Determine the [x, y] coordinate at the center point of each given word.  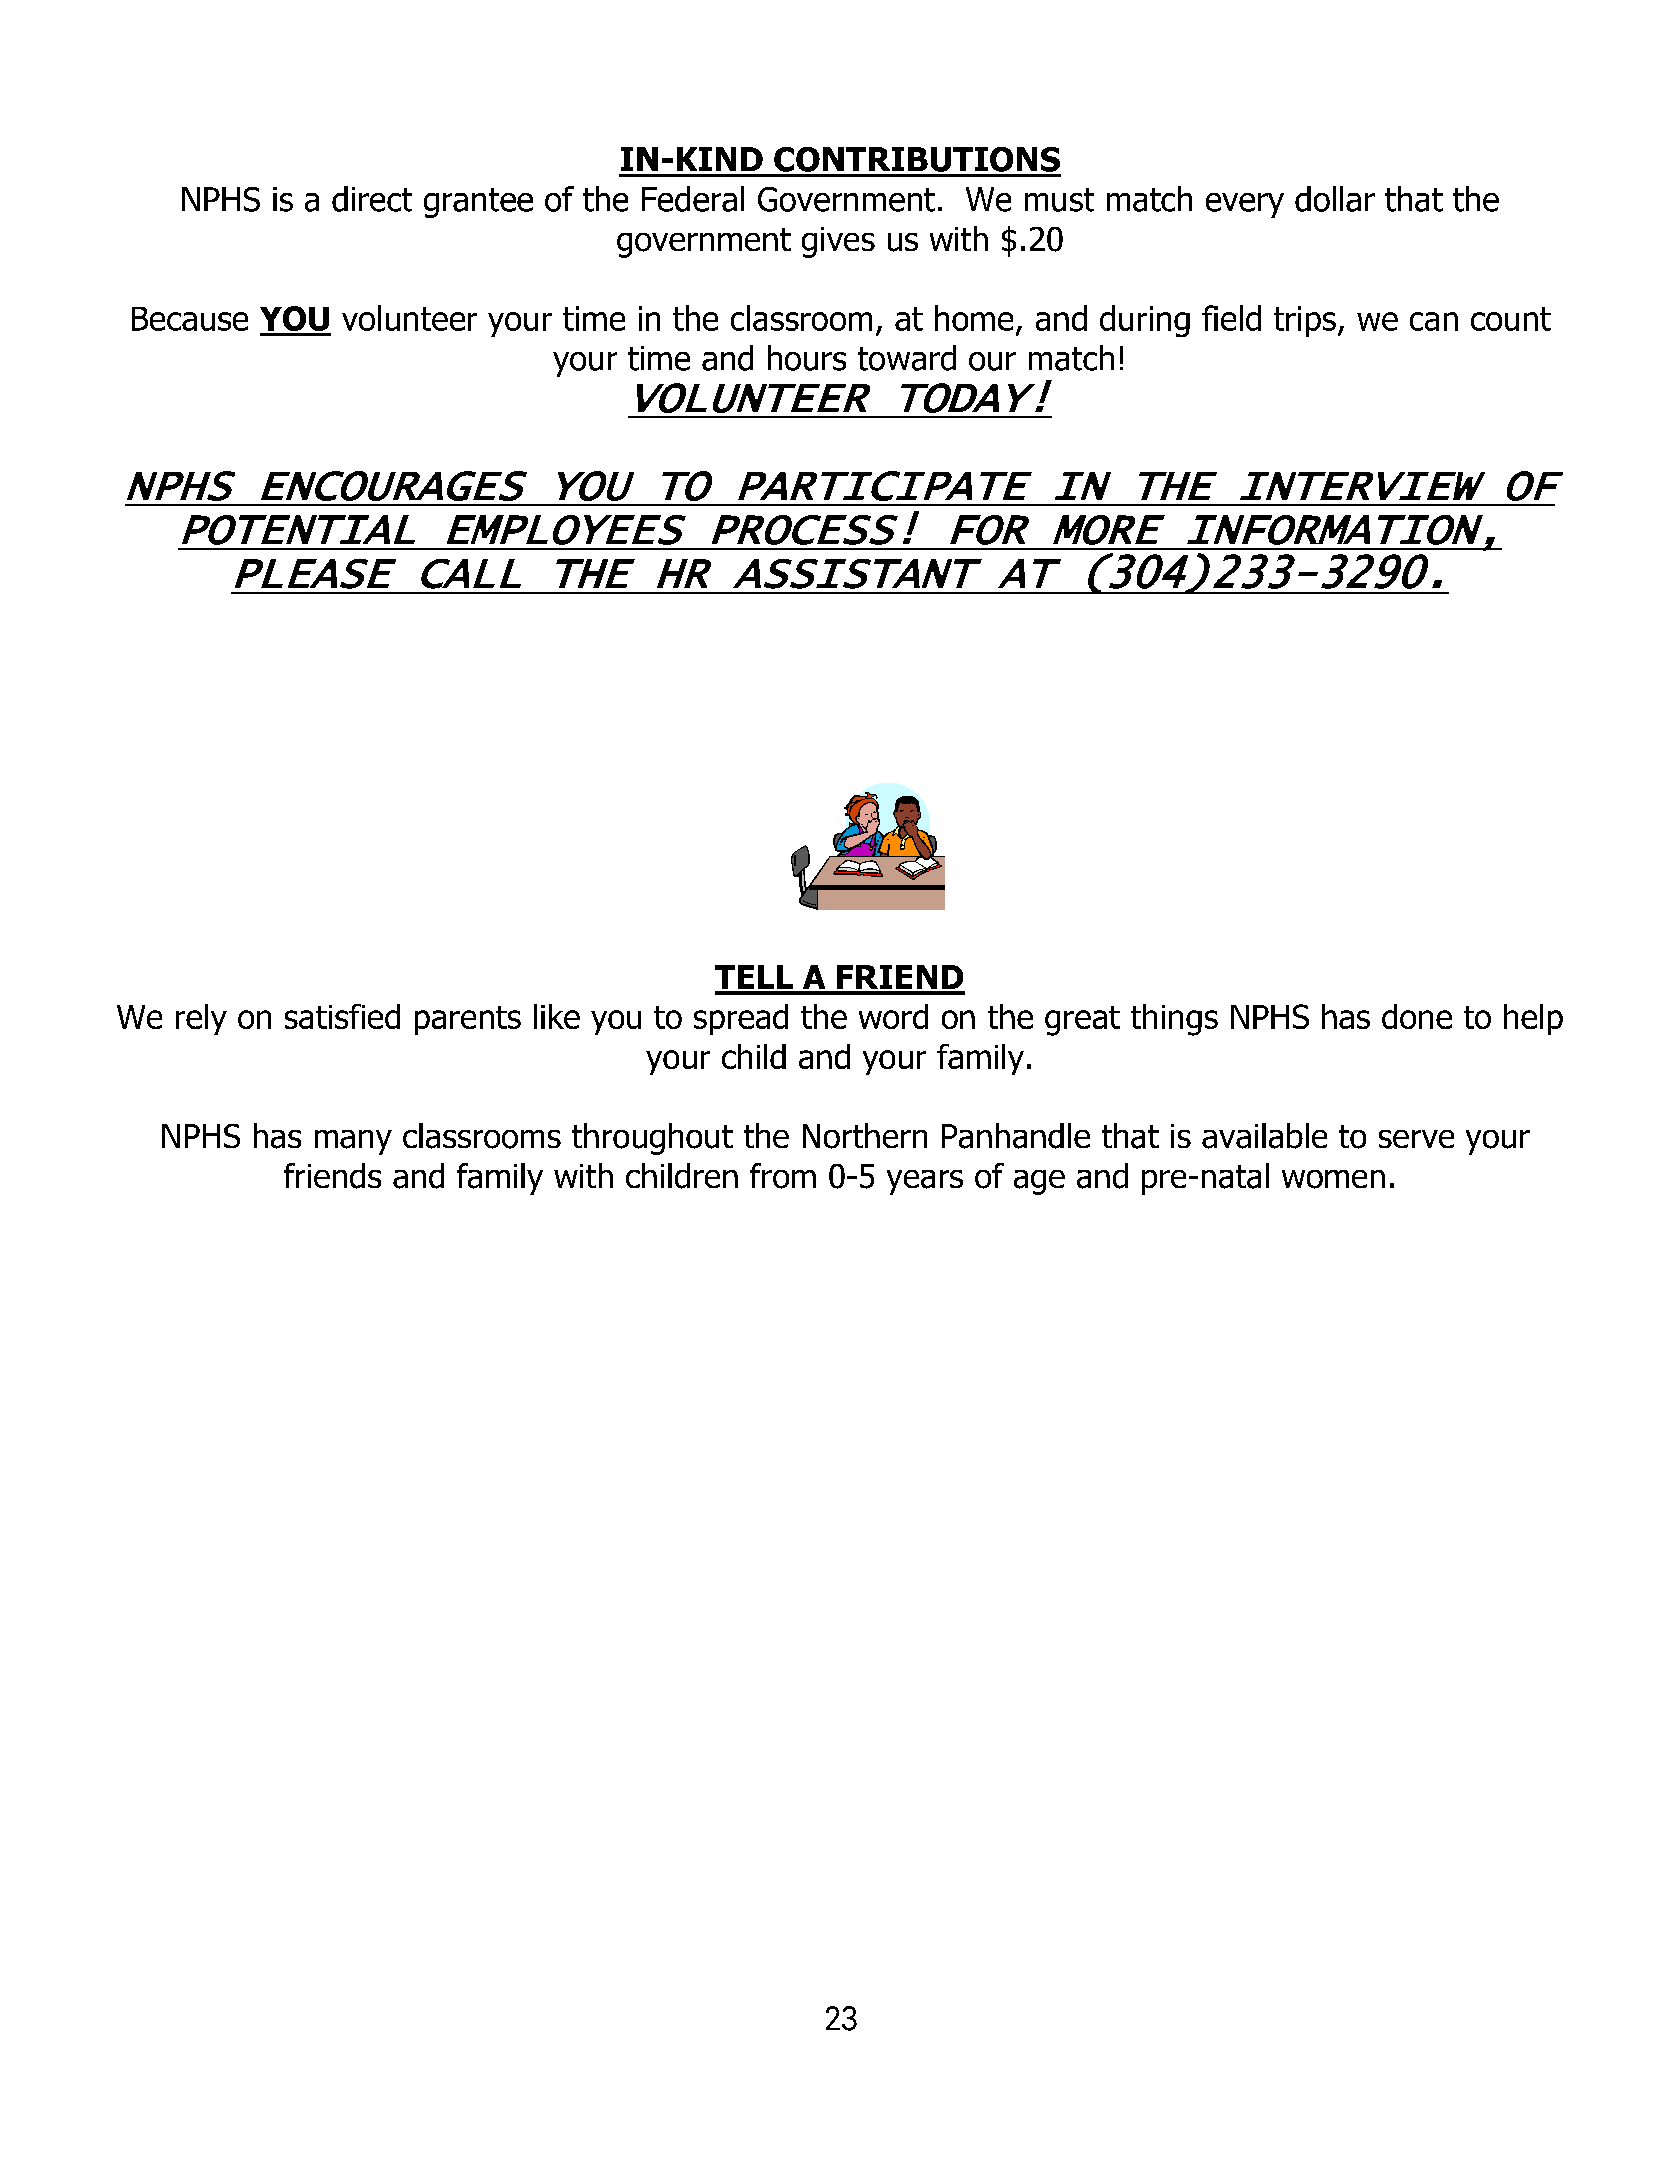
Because [190, 319]
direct [372, 199]
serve [1416, 1139]
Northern [865, 1136]
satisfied [342, 1016]
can [1434, 321]
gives [838, 242]
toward [907, 358]
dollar [1335, 199]
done [1417, 1016]
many [353, 1142]
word [893, 1016]
